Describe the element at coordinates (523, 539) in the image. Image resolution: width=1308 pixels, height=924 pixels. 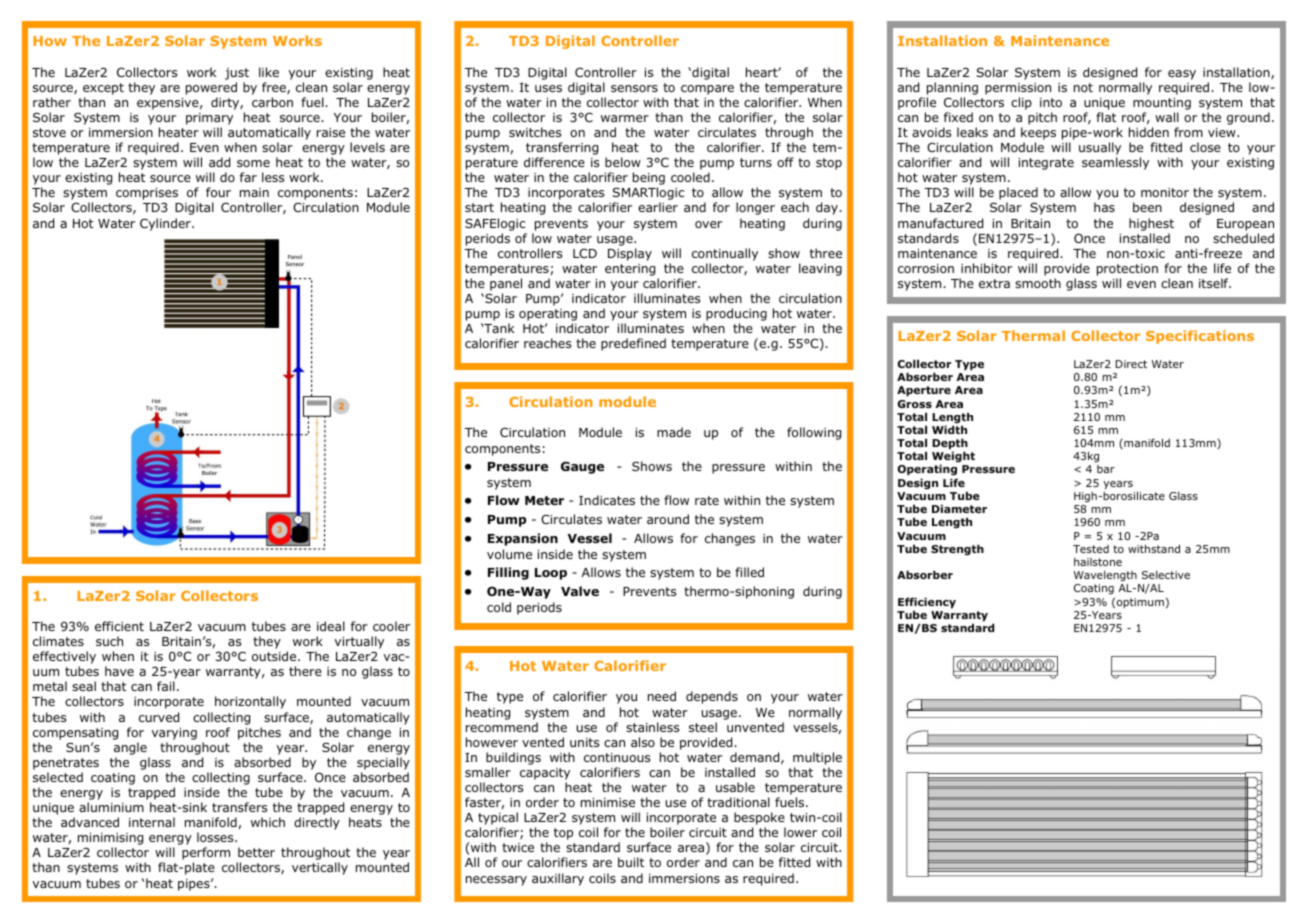
I see `Expansion` at that location.
